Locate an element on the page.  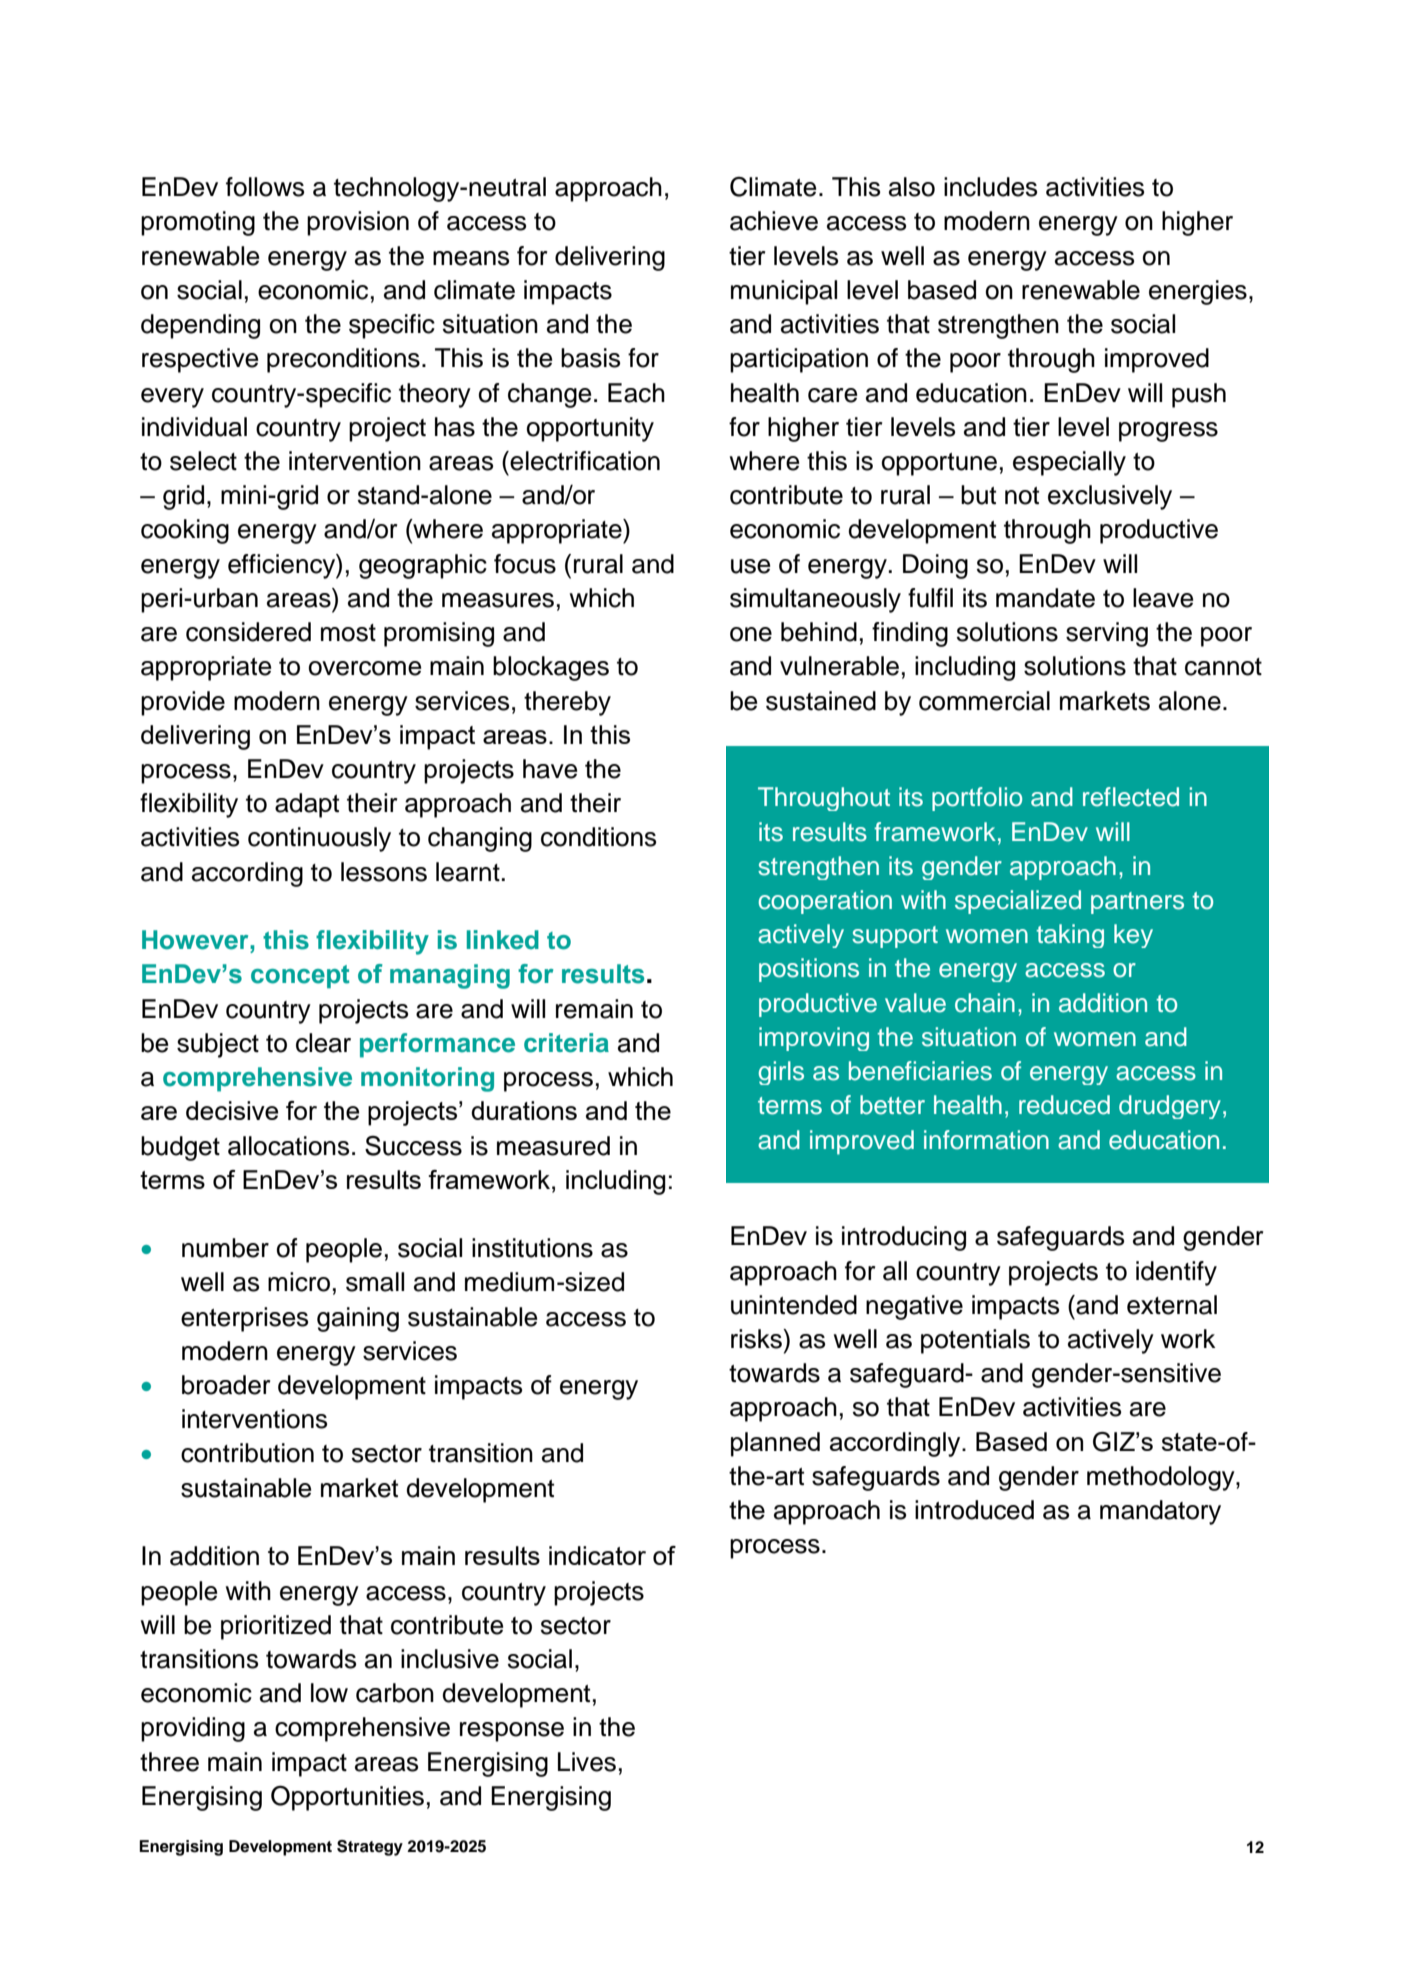
clear is located at coordinates (323, 1043).
